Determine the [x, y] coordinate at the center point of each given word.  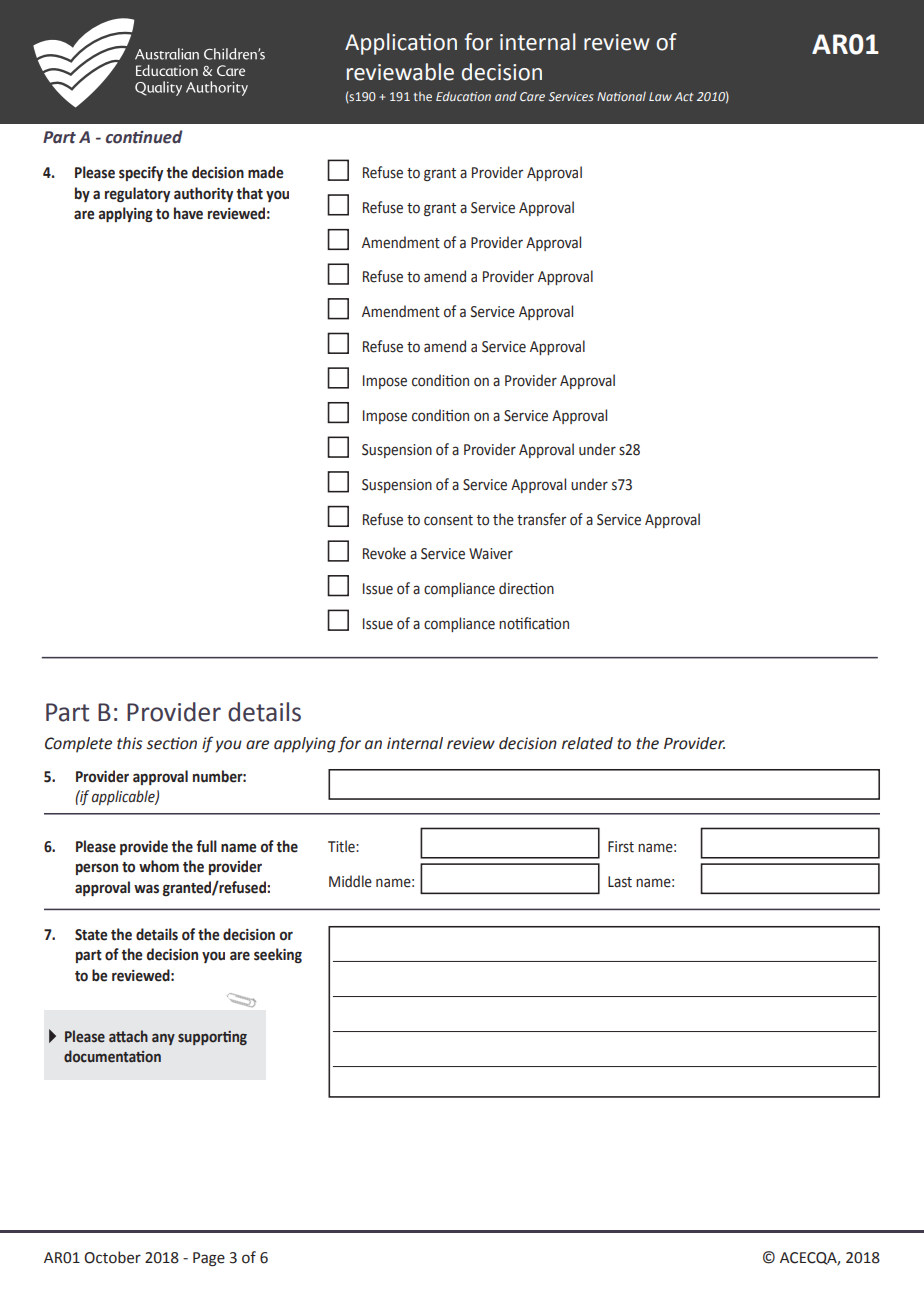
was [146, 889]
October [112, 1257]
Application [401, 44]
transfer [541, 519]
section [172, 743]
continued [144, 137]
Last [620, 882]
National [621, 96]
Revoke [384, 553]
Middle [350, 881]
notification [534, 623]
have [188, 213]
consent [448, 520]
